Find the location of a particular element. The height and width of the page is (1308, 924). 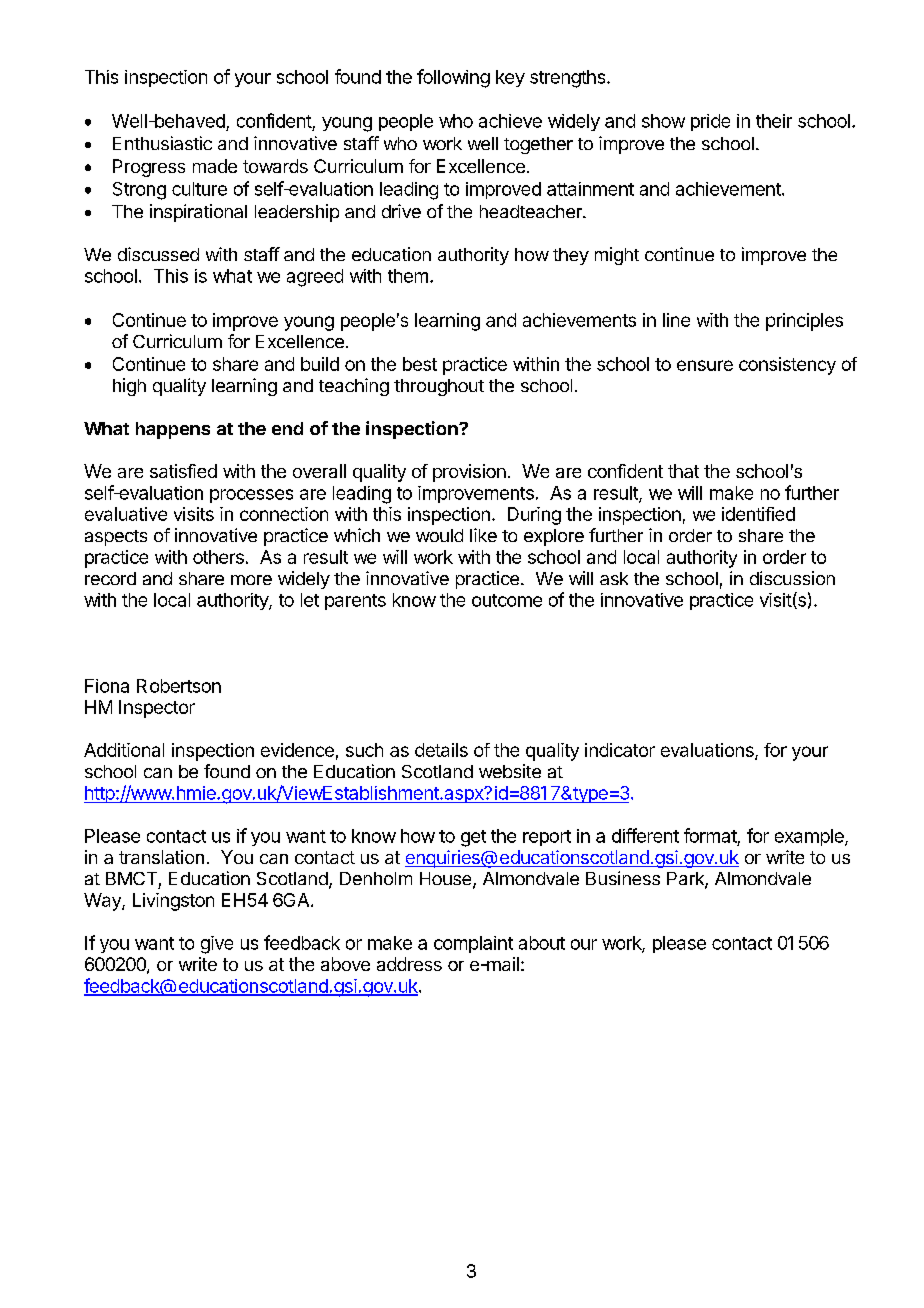

following is located at coordinates (453, 78).
